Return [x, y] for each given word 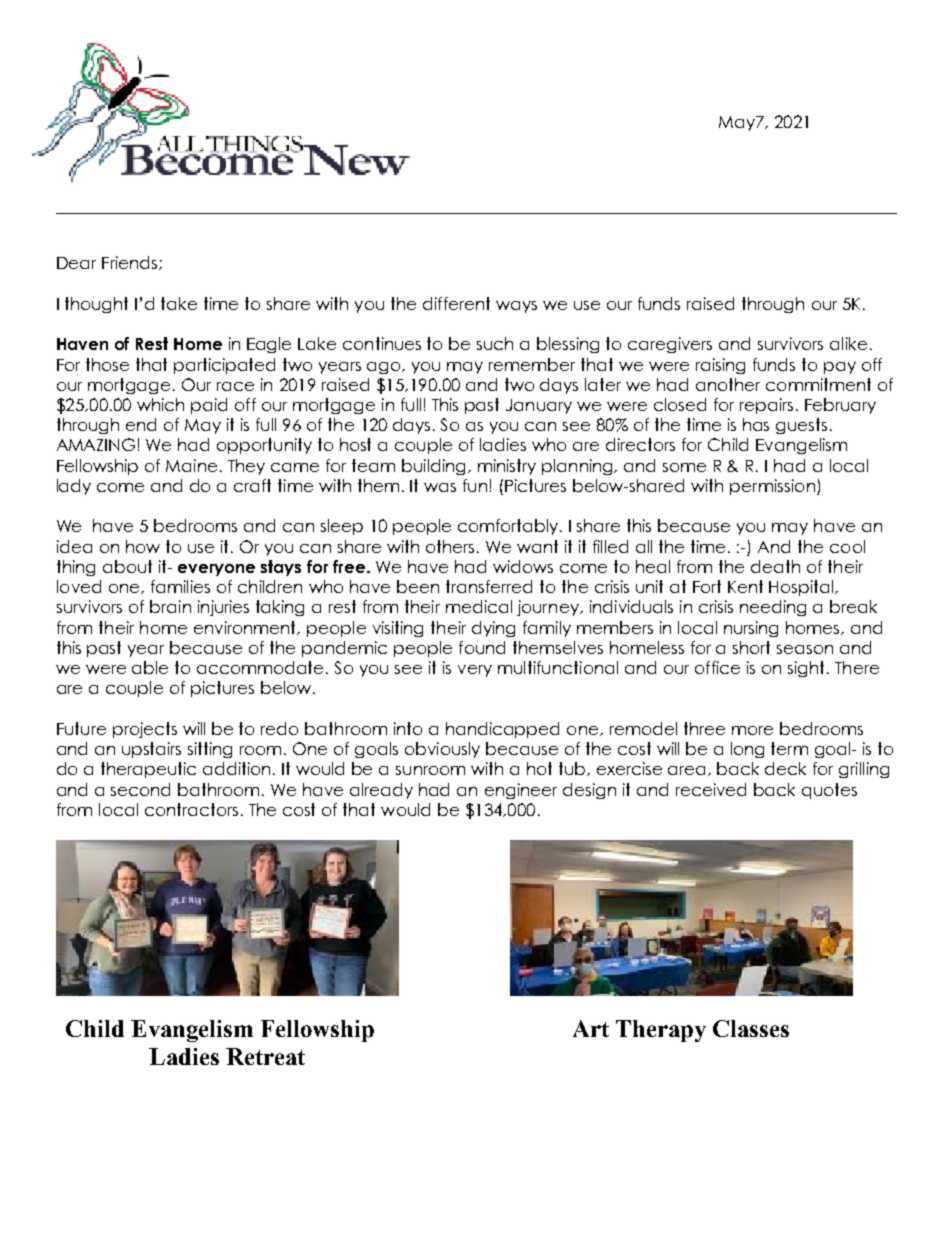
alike [848, 343]
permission [772, 487]
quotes [829, 791]
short [751, 647]
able [150, 667]
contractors [191, 809]
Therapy [661, 1031]
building [433, 467]
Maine [191, 465]
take [179, 303]
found [482, 647]
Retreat [265, 1056]
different [456, 303]
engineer [521, 791]
